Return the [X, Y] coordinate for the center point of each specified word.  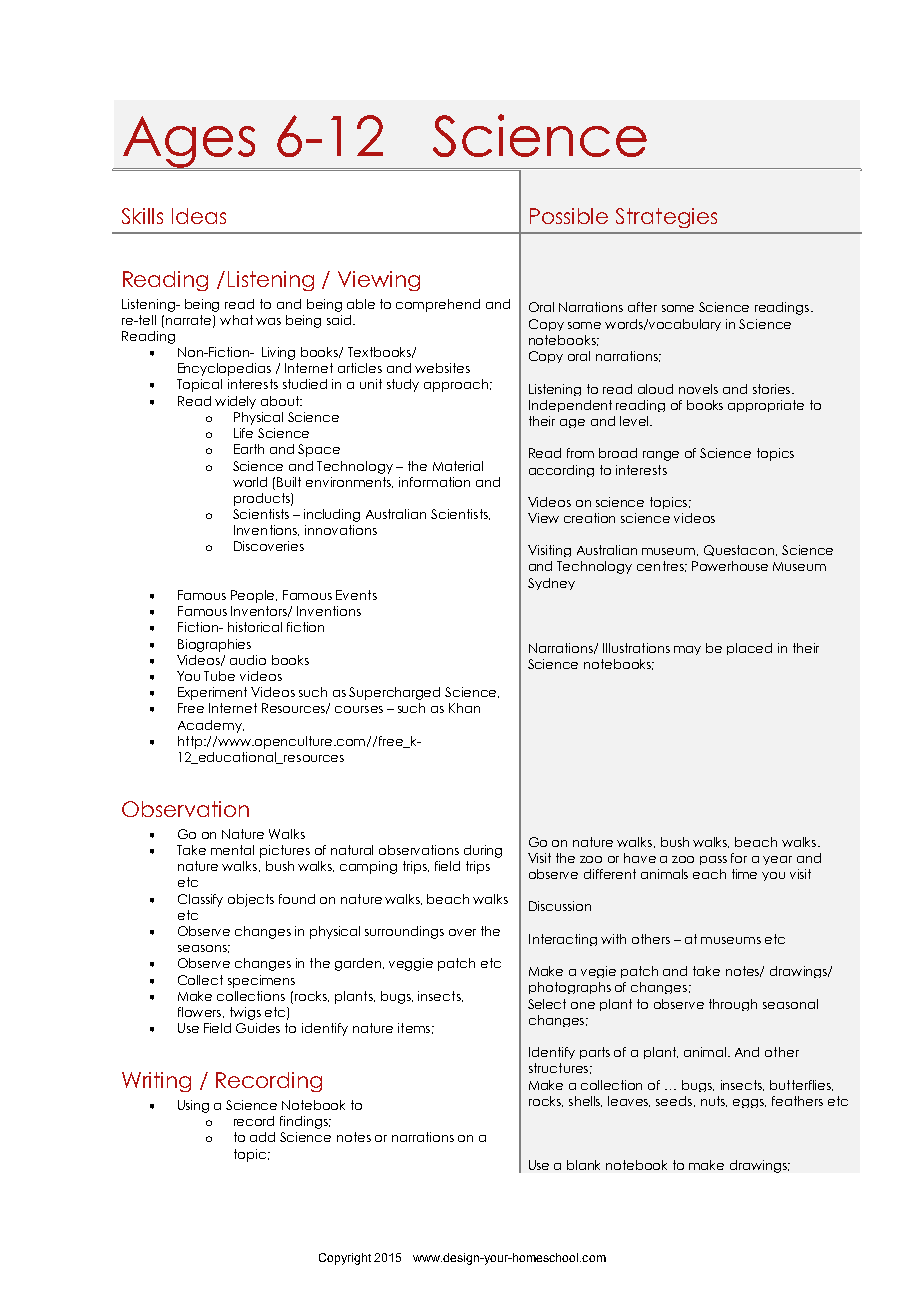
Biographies [214, 645]
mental [232, 850]
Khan [464, 708]
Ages [189, 142]
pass [713, 860]
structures [558, 1068]
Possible [569, 216]
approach [456, 385]
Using [193, 1106]
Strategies [666, 218]
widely [235, 402]
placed [749, 649]
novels [698, 389]
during [483, 851]
